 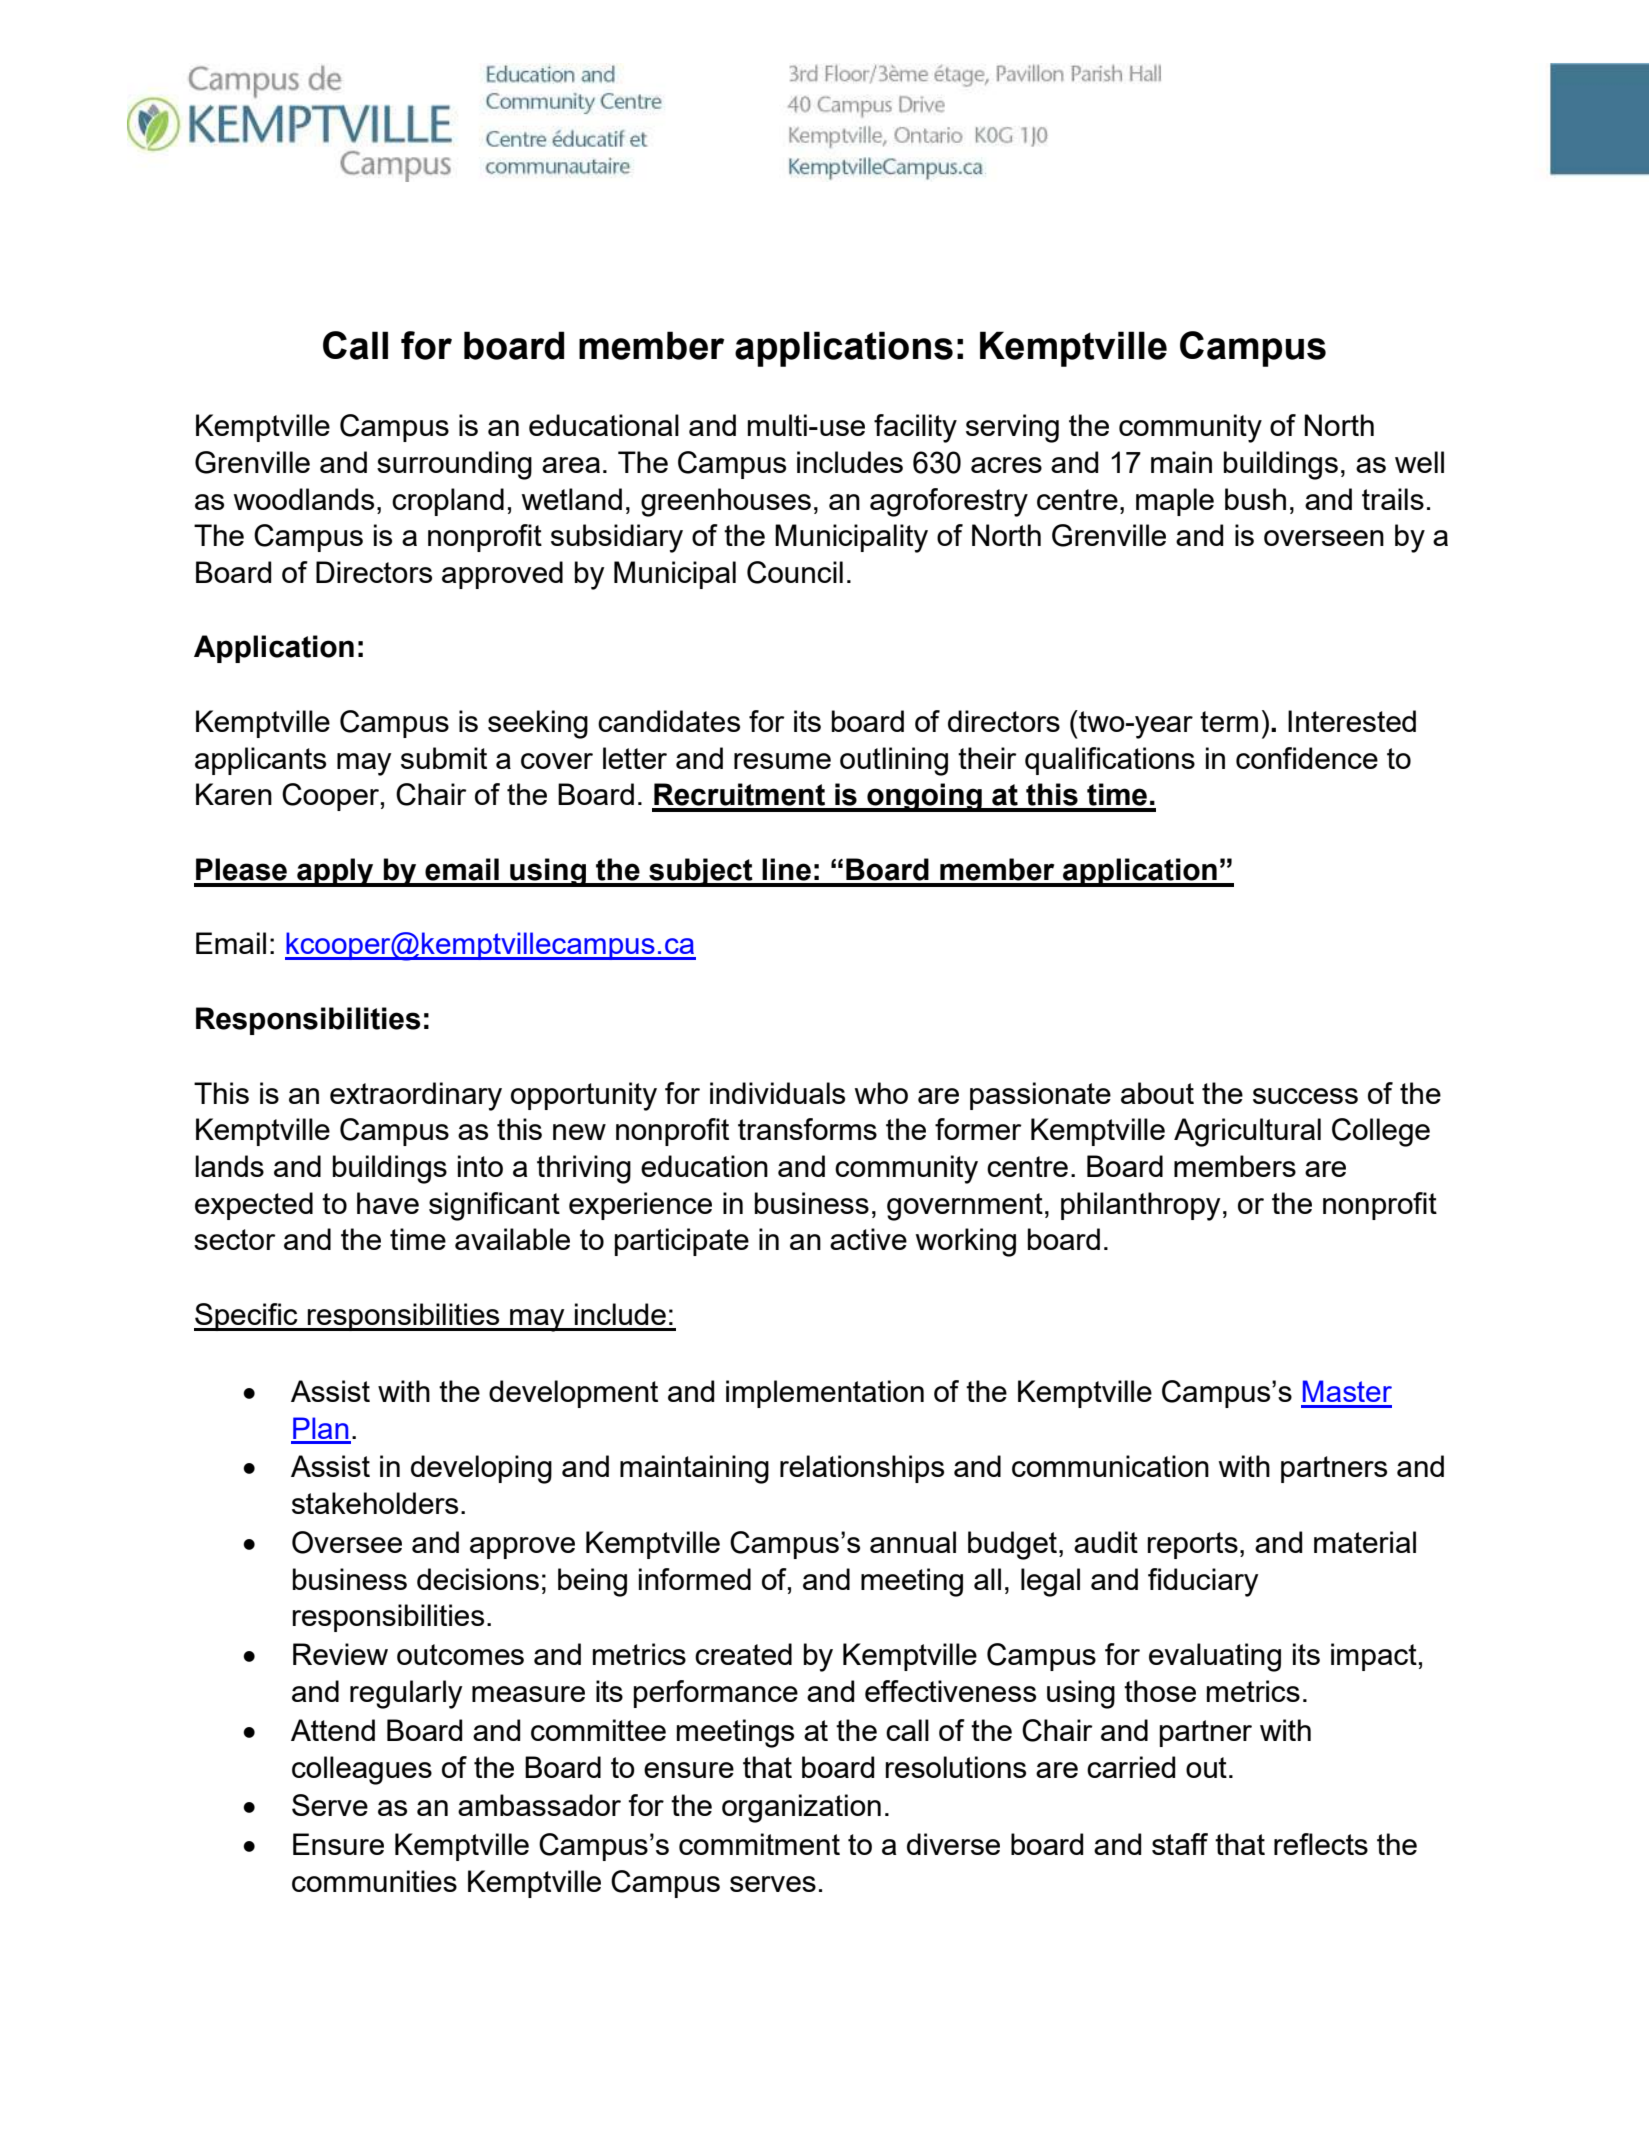 What do you see at coordinates (388, 1203) in the screenshot?
I see `have` at bounding box center [388, 1203].
